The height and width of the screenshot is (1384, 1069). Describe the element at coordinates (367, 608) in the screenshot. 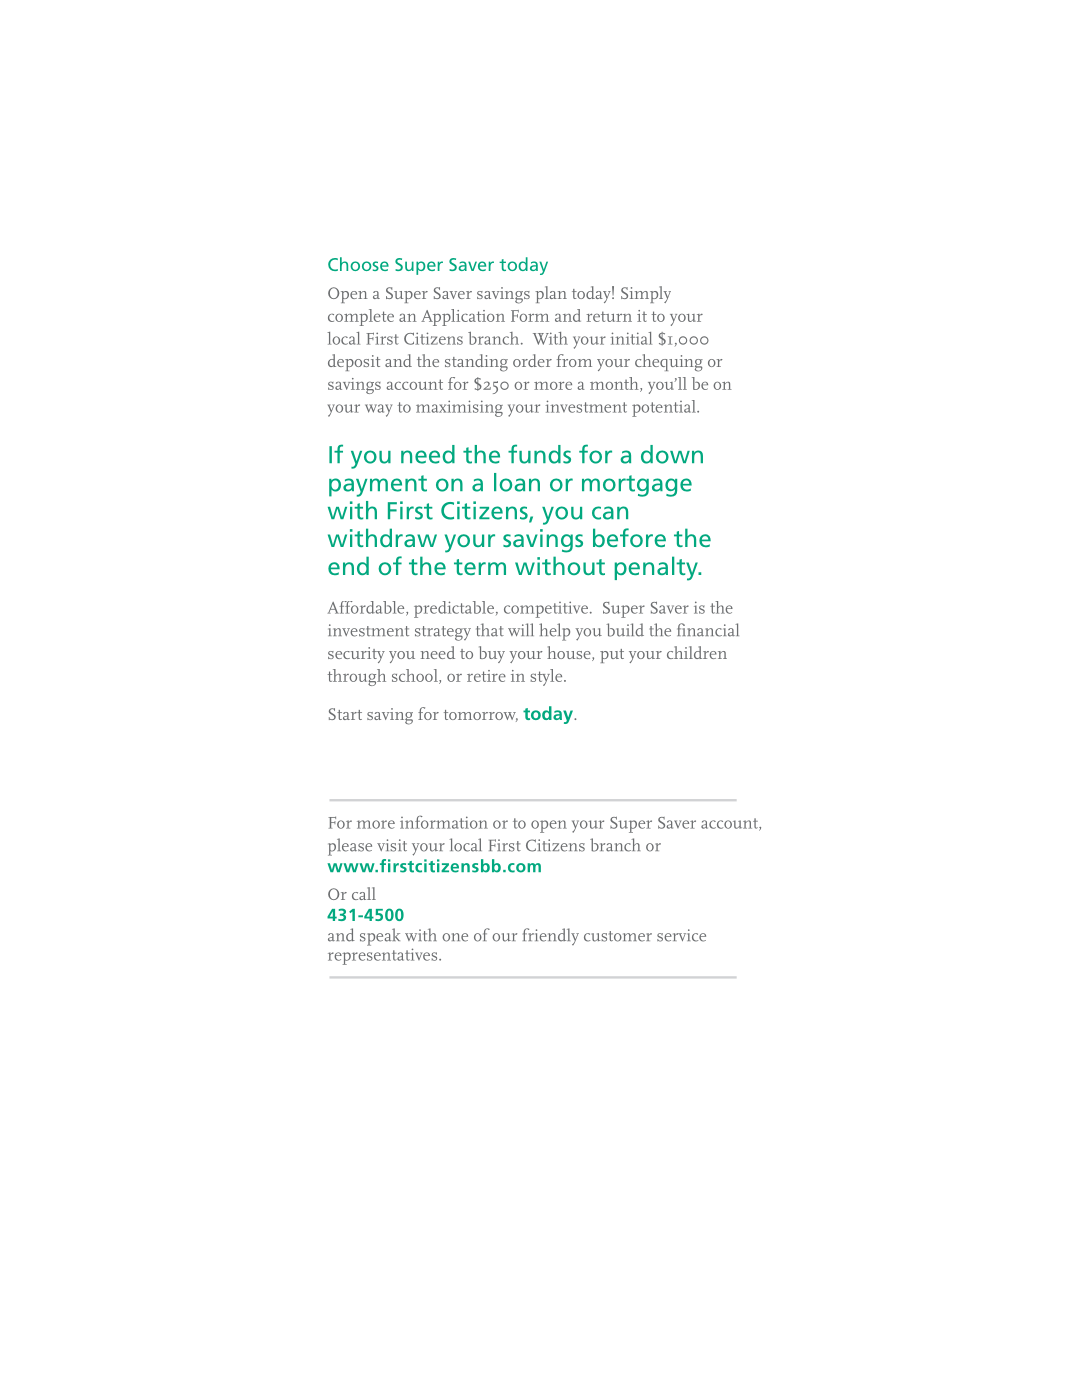

I see `Affordable` at that location.
